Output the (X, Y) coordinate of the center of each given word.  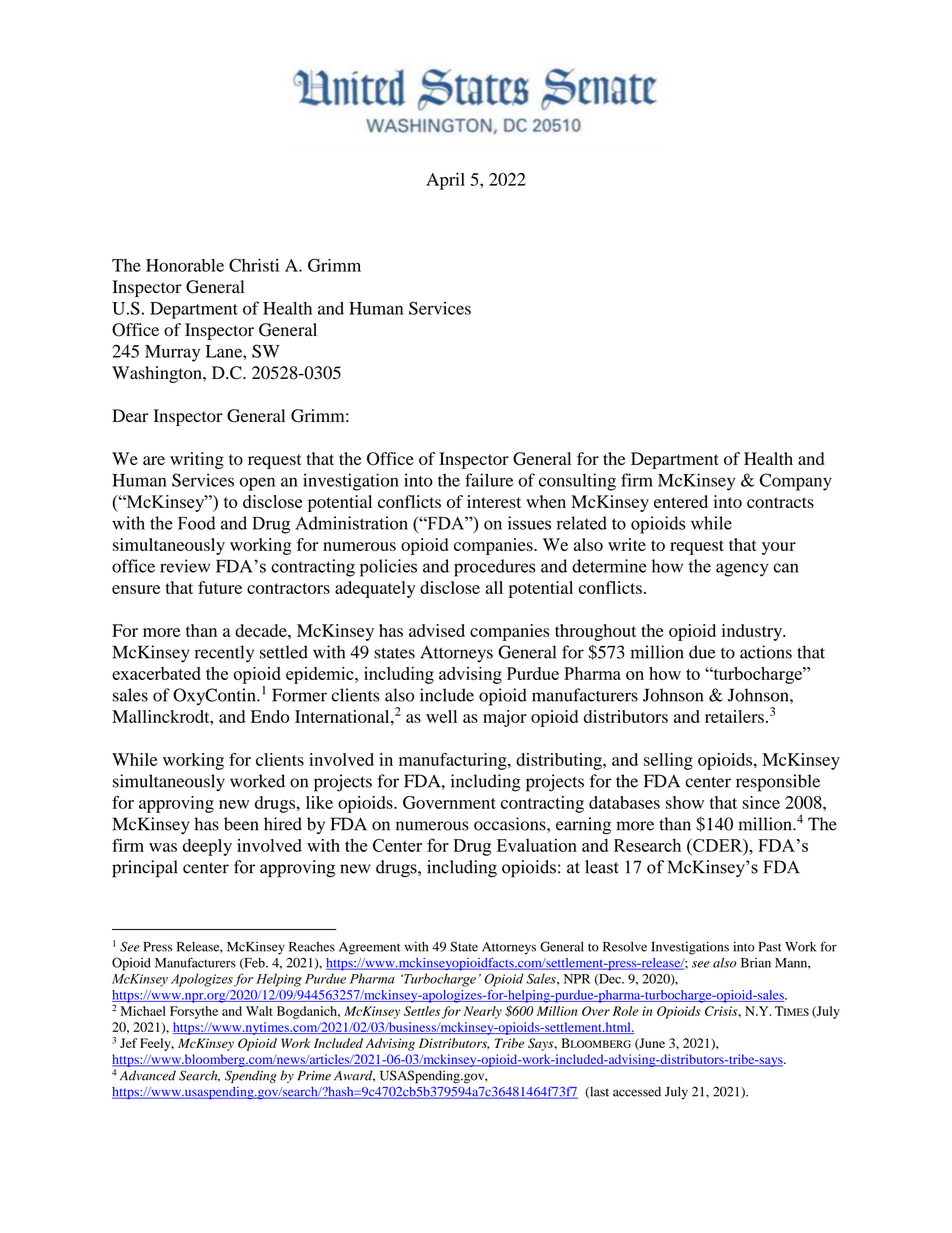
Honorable (185, 265)
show (685, 802)
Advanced (148, 1075)
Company (796, 482)
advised (437, 630)
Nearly (483, 1012)
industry (753, 632)
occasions (511, 824)
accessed (637, 1092)
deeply (207, 847)
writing (197, 460)
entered (681, 501)
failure (489, 480)
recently (224, 654)
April (445, 181)
